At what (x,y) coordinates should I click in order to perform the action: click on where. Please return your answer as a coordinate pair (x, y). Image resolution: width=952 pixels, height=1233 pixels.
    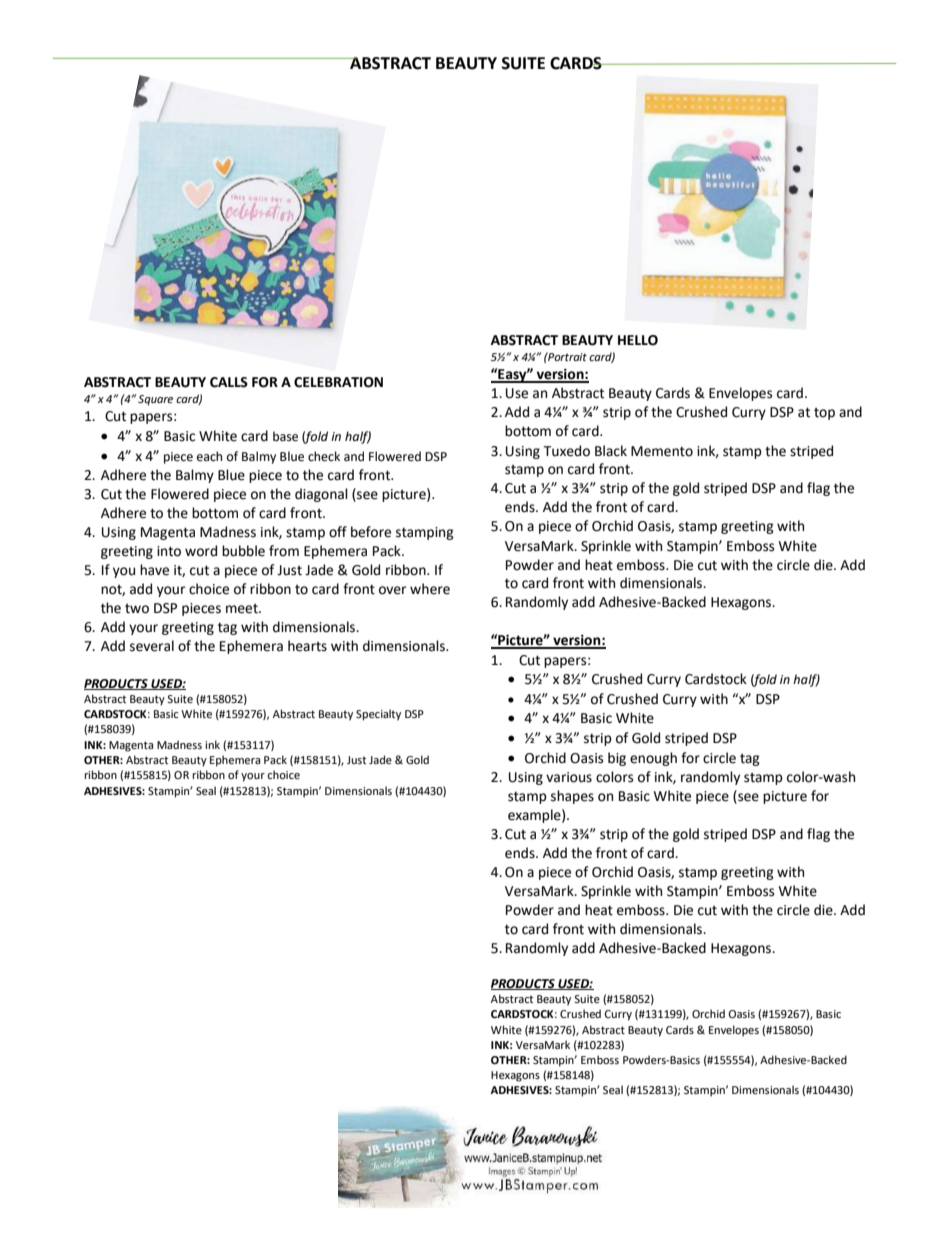
    Looking at the image, I should click on (430, 589).
